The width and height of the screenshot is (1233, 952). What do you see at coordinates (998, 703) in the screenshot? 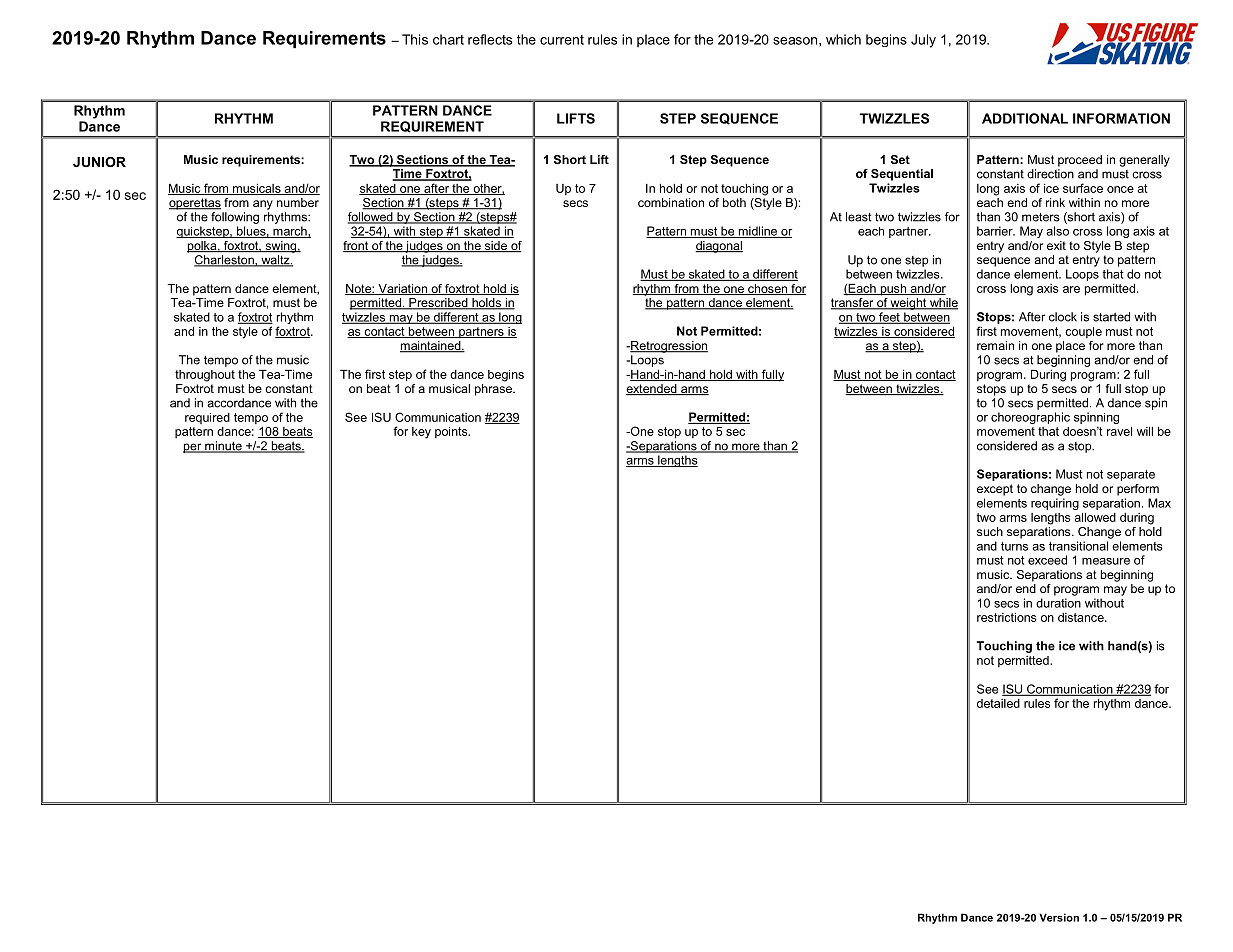
I see `detailed` at bounding box center [998, 703].
